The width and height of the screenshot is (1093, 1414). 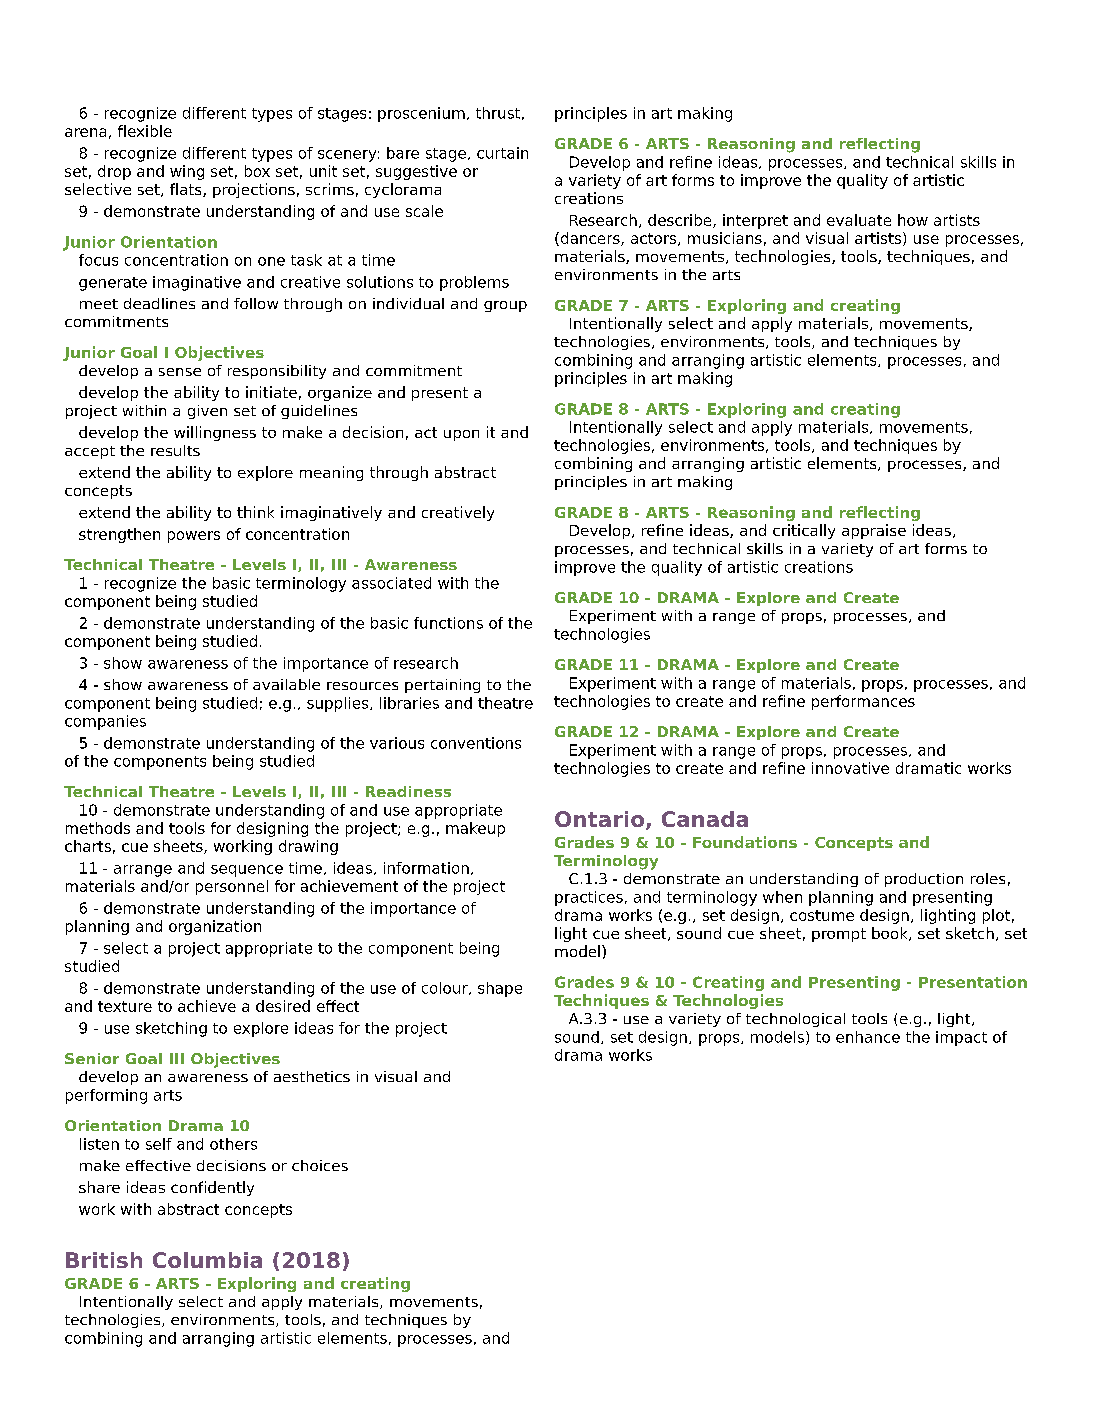 I want to click on pertaining, so click(x=442, y=686).
